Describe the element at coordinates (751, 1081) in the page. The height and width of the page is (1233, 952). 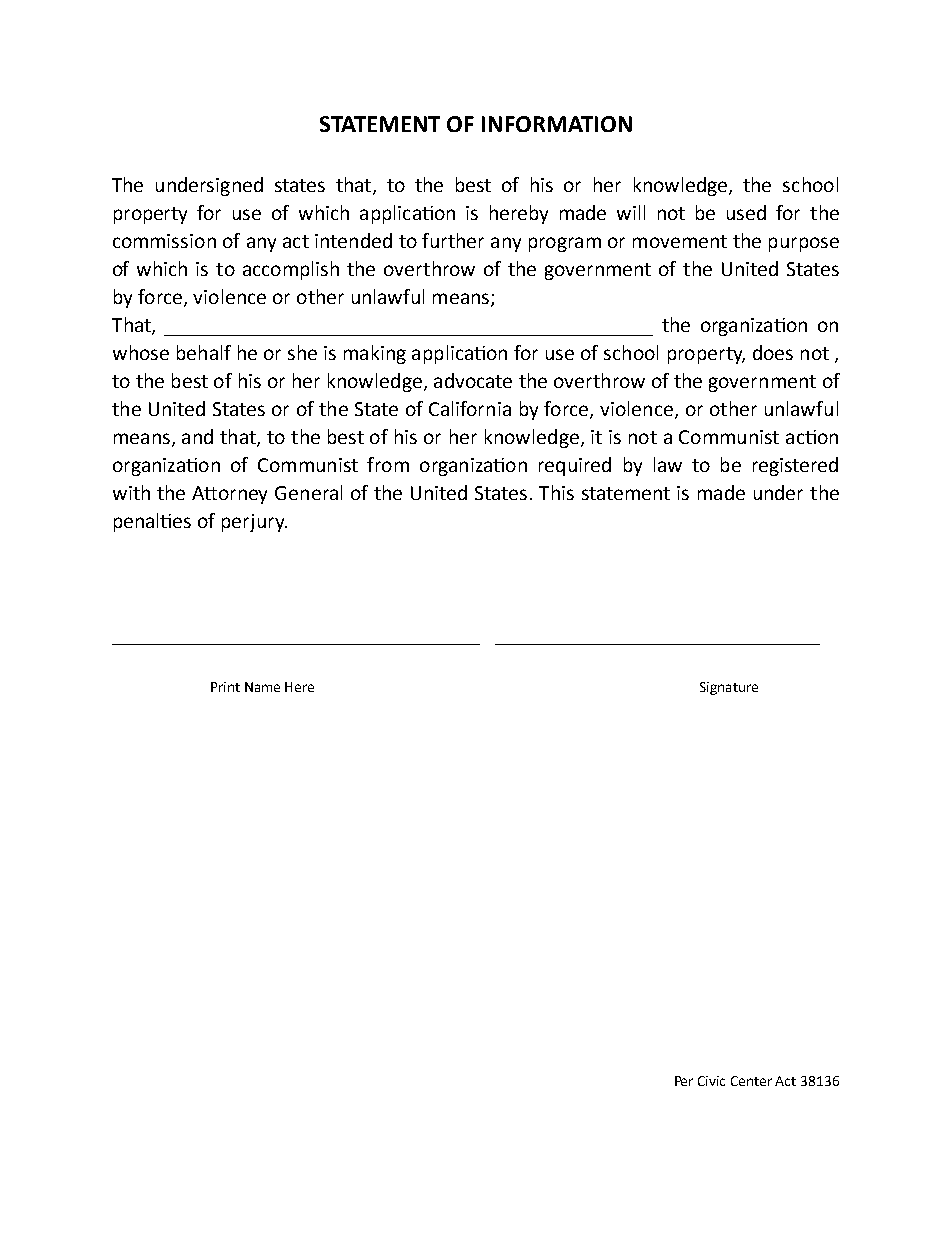
I see `Center` at that location.
